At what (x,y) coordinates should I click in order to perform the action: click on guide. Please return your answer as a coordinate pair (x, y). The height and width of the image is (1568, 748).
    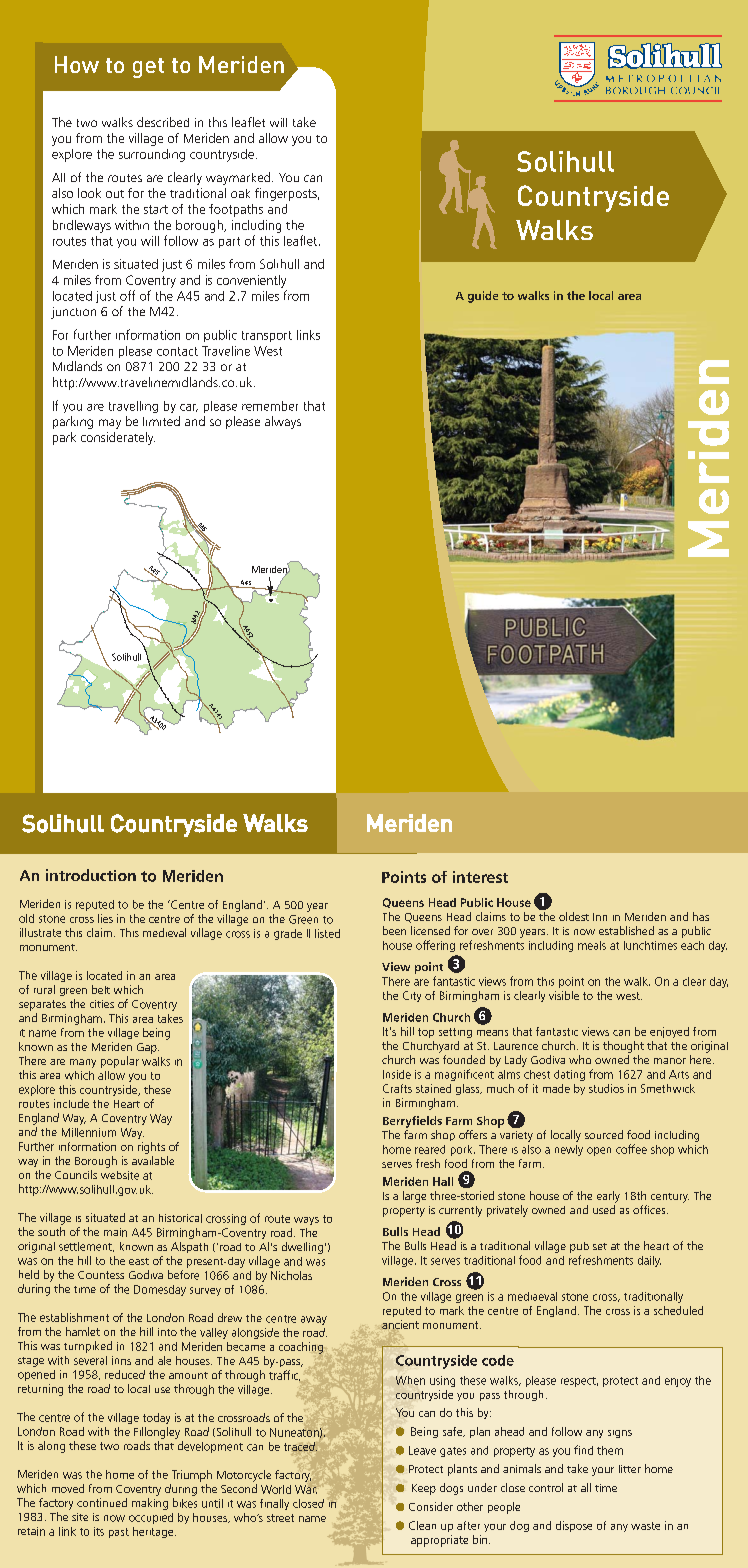
    Looking at the image, I should click on (483, 297).
